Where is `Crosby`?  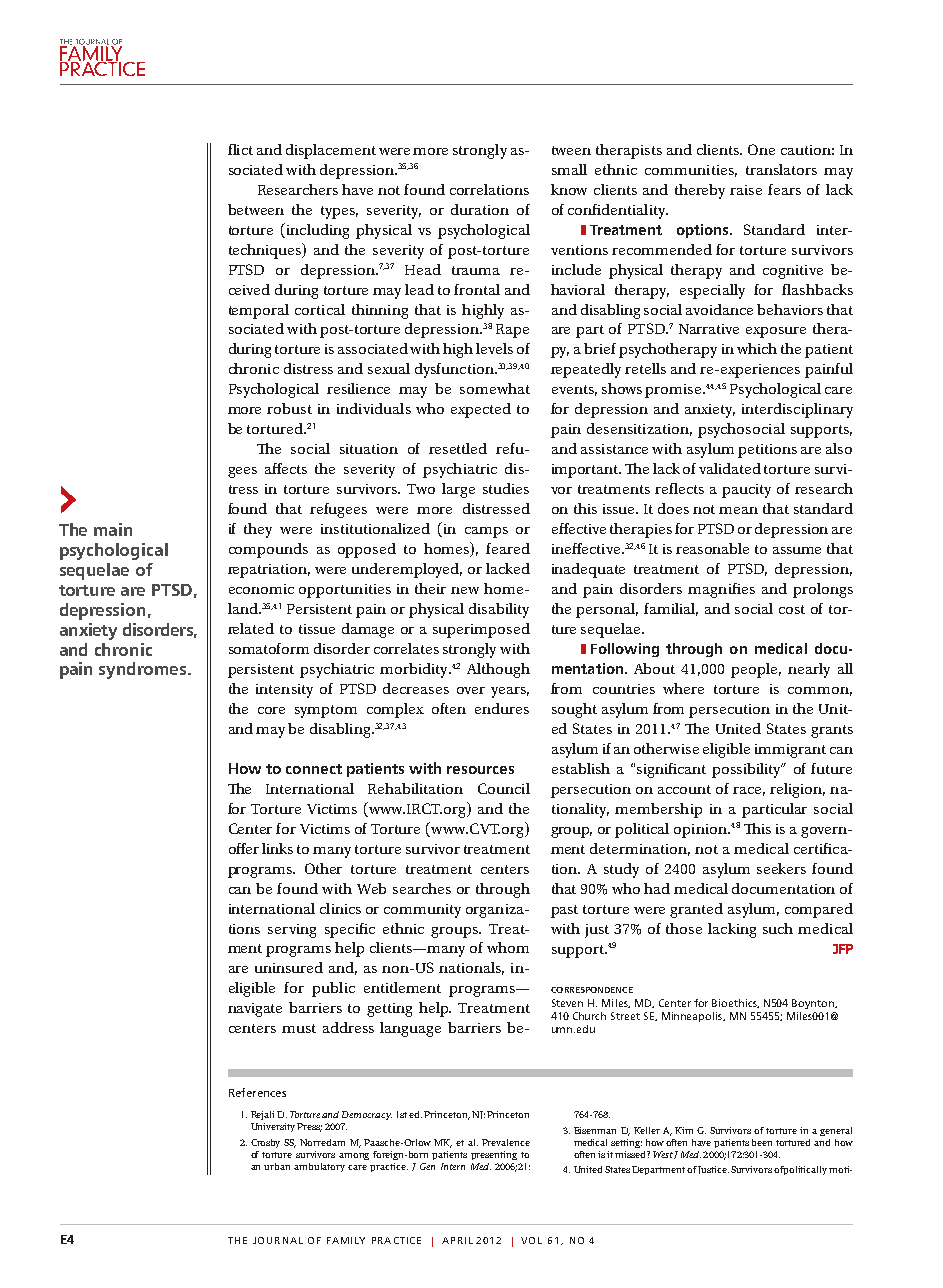
Crosby is located at coordinates (265, 1143).
